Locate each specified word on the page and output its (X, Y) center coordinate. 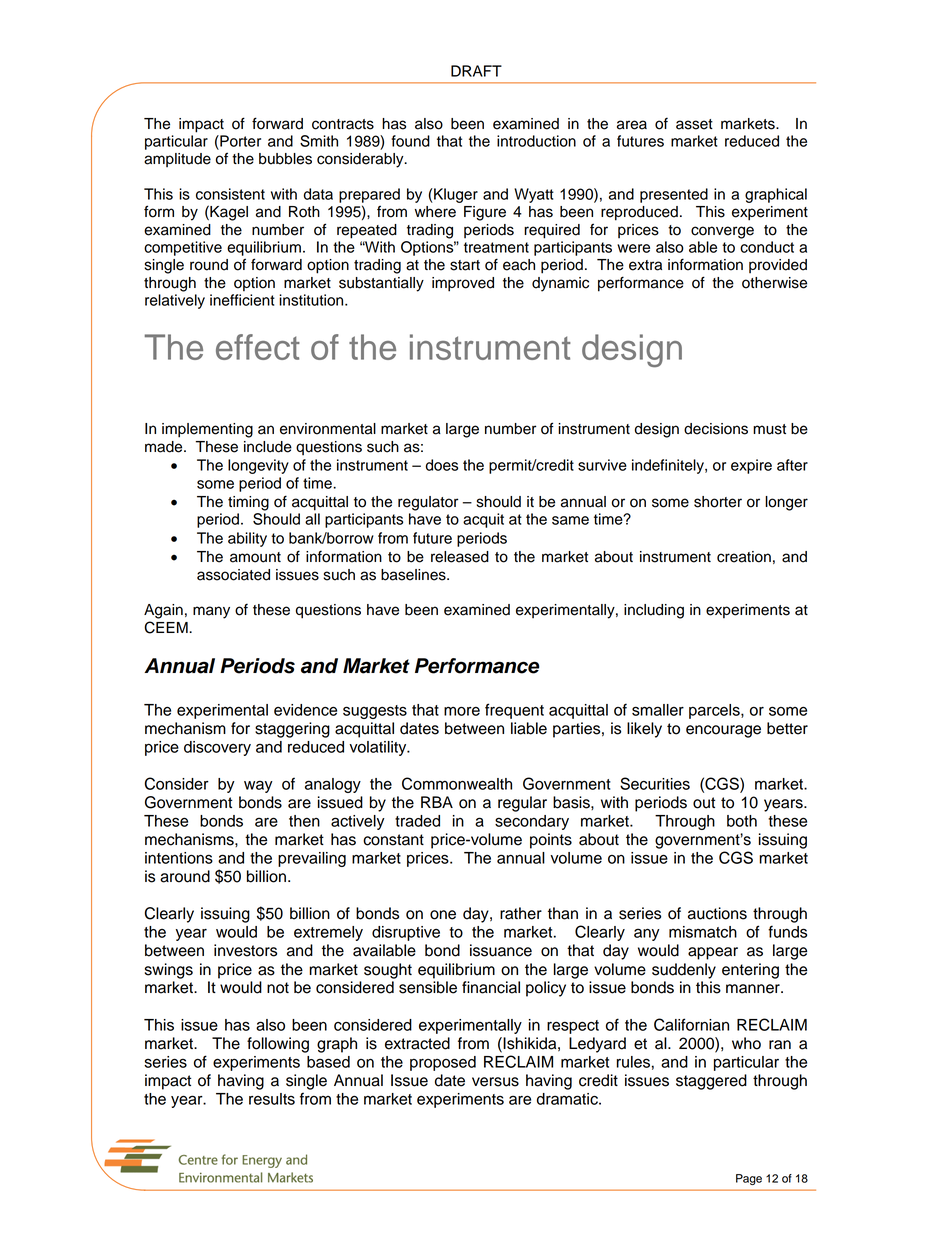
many (211, 612)
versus (495, 1082)
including (654, 611)
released (460, 557)
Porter (239, 141)
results (272, 1099)
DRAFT (476, 71)
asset (694, 124)
